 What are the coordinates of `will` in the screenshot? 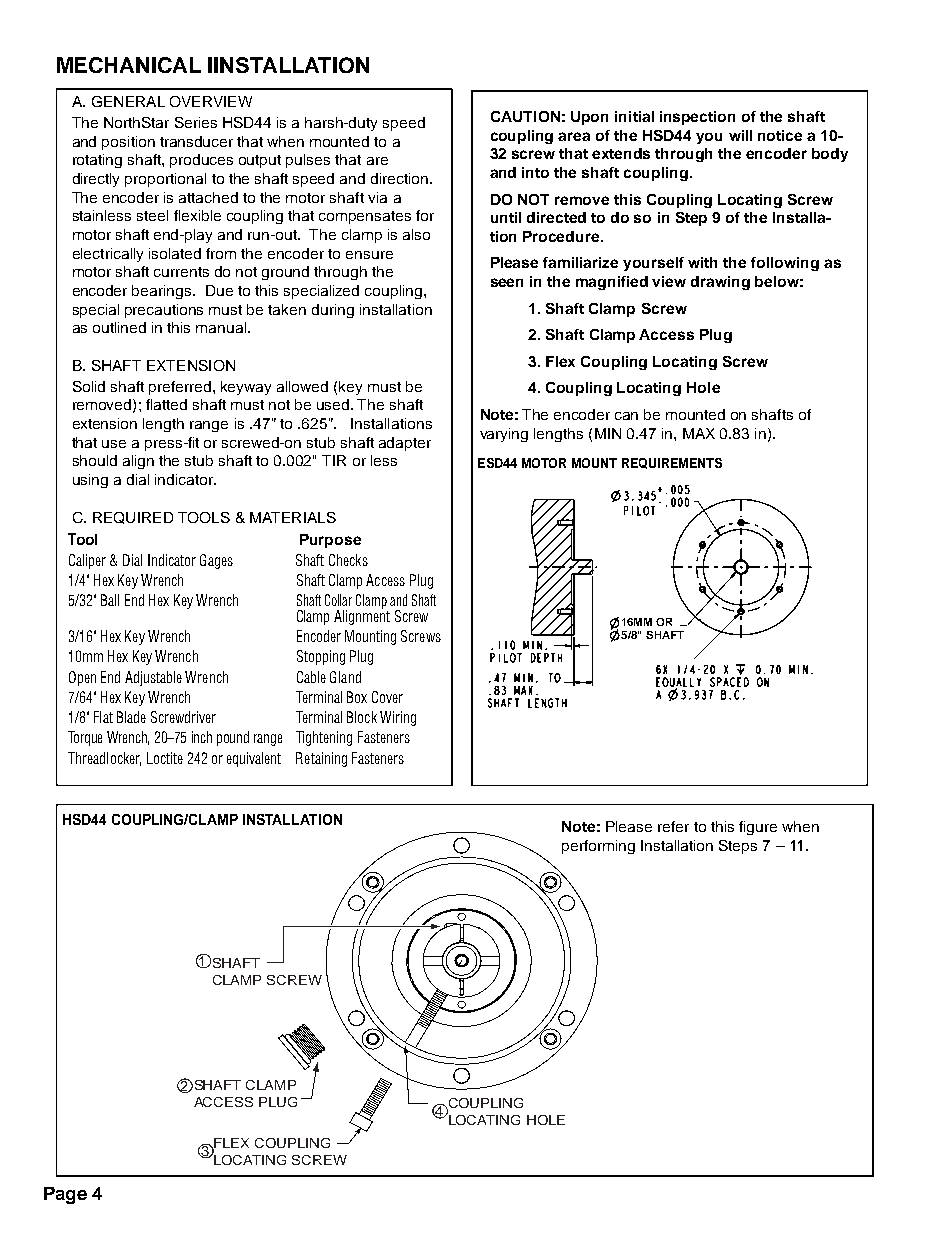 It's located at (740, 135).
